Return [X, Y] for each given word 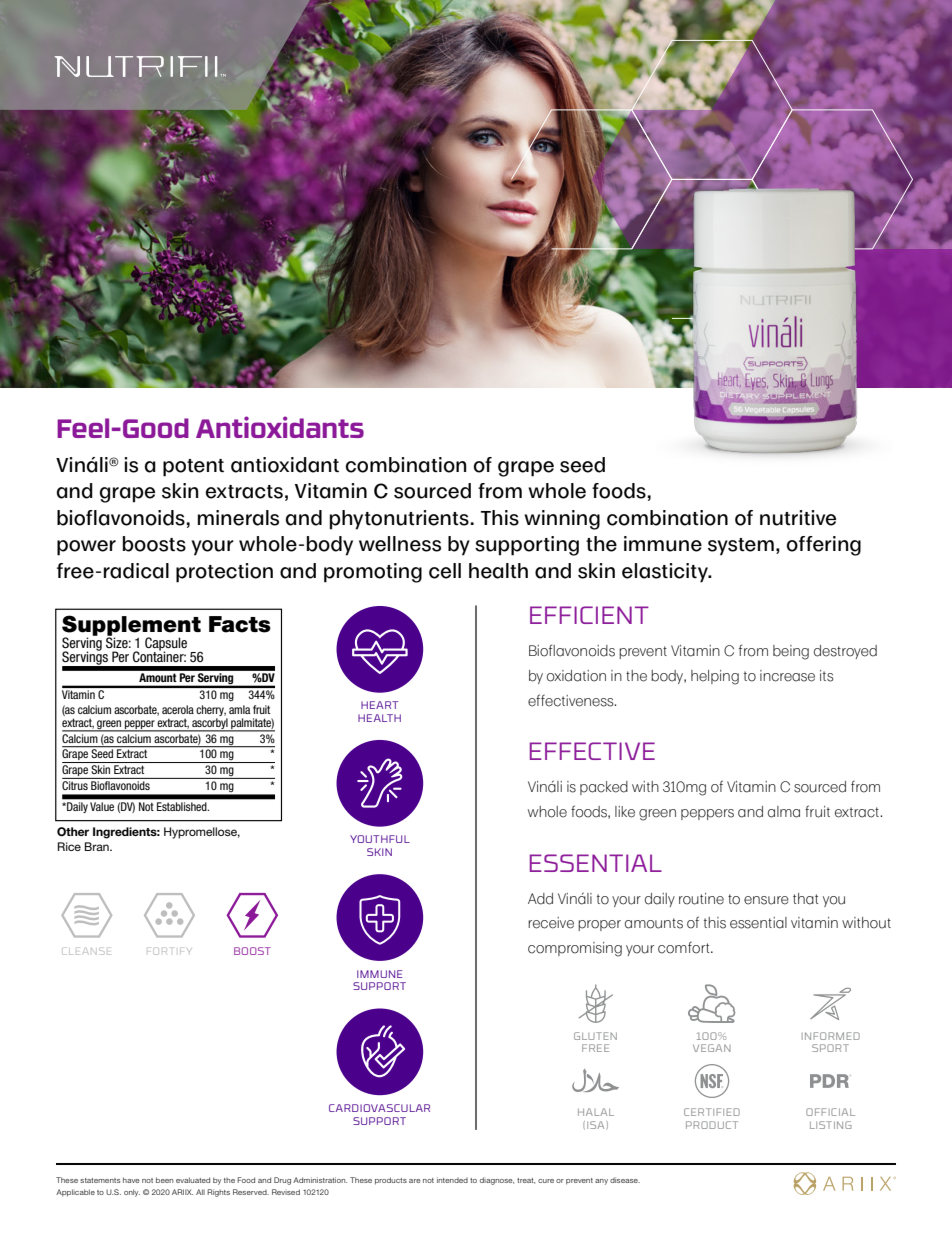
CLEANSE [87, 951]
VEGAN [712, 1048]
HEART [379, 705]
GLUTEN [595, 1036]
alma [784, 812]
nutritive [798, 518]
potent [193, 468]
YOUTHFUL [380, 839]
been [164, 1180]
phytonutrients [399, 520]
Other [73, 832]
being [791, 652]
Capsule [166, 645]
